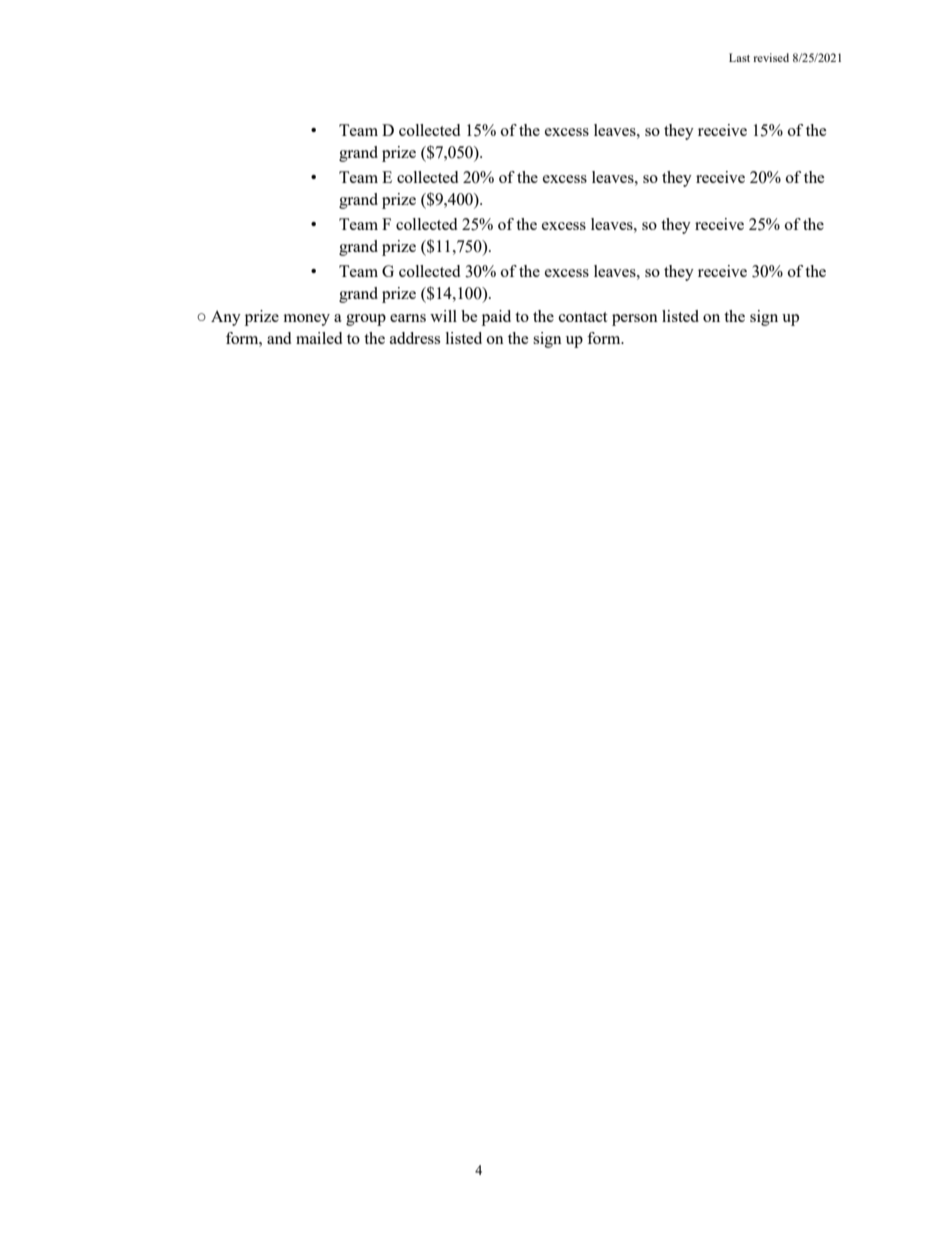 The image size is (952, 1233). I want to click on paid, so click(496, 318).
